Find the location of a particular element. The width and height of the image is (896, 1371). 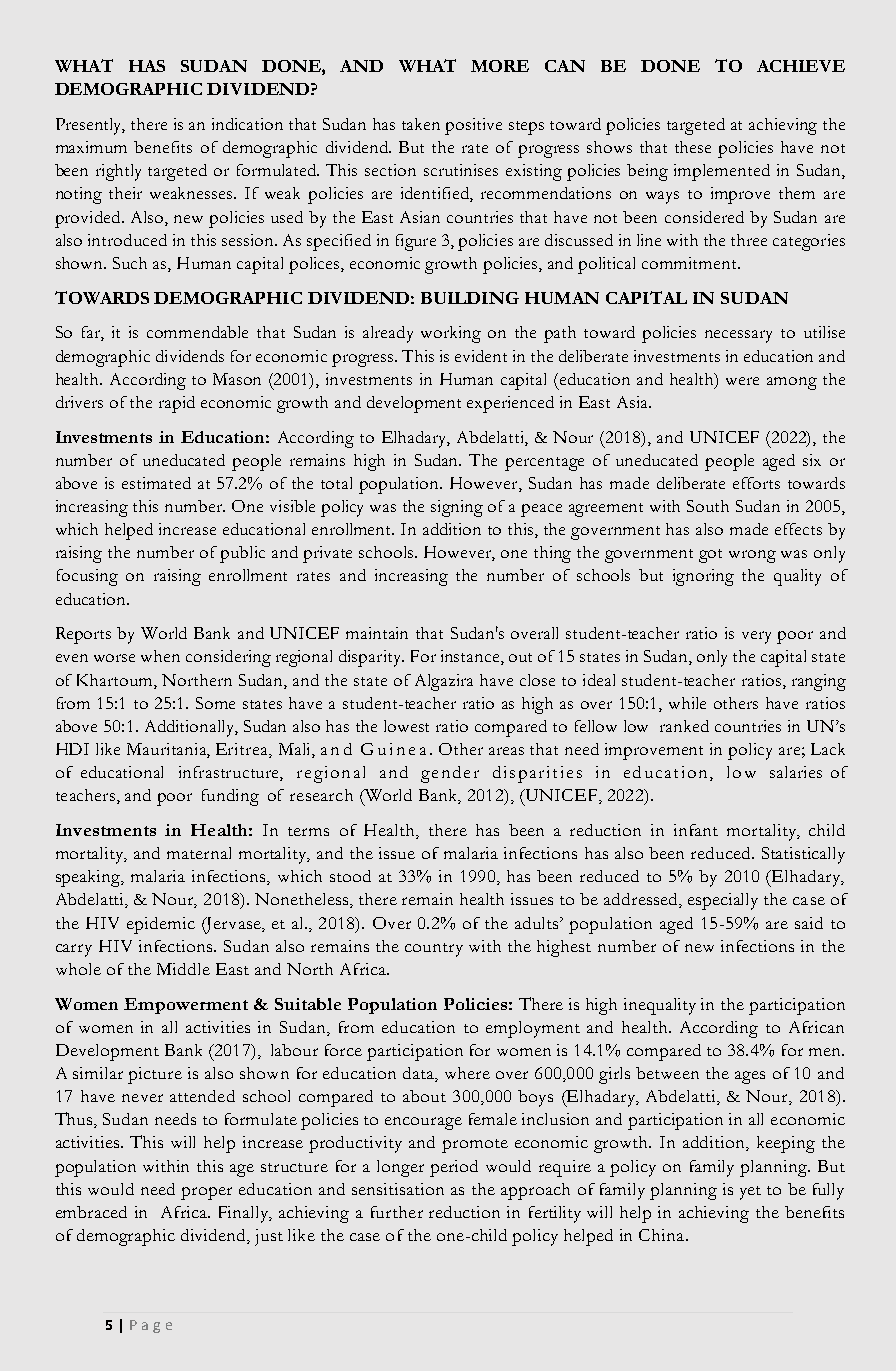

these is located at coordinates (693, 147).
